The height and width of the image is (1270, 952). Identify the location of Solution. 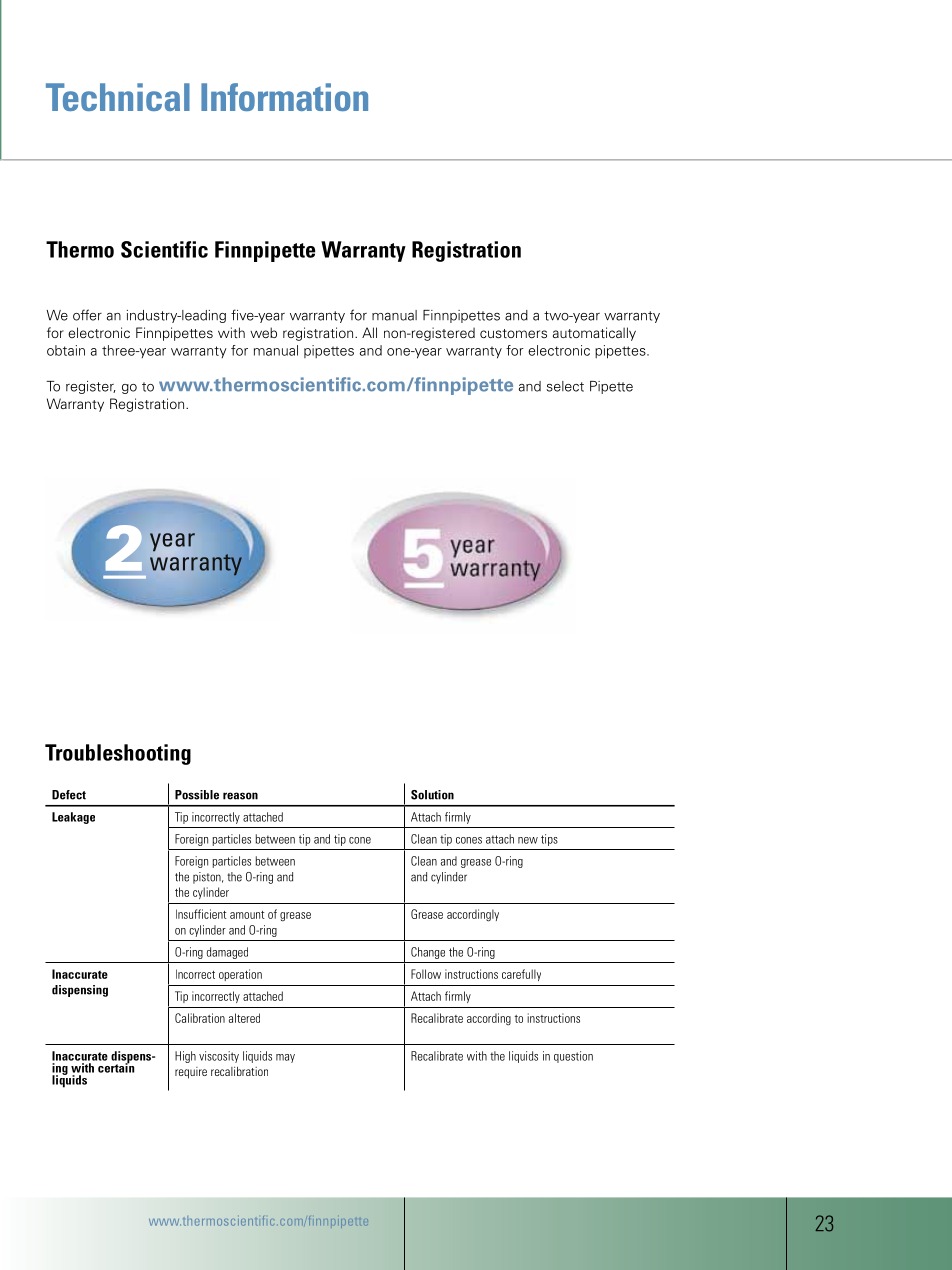
(432, 795).
